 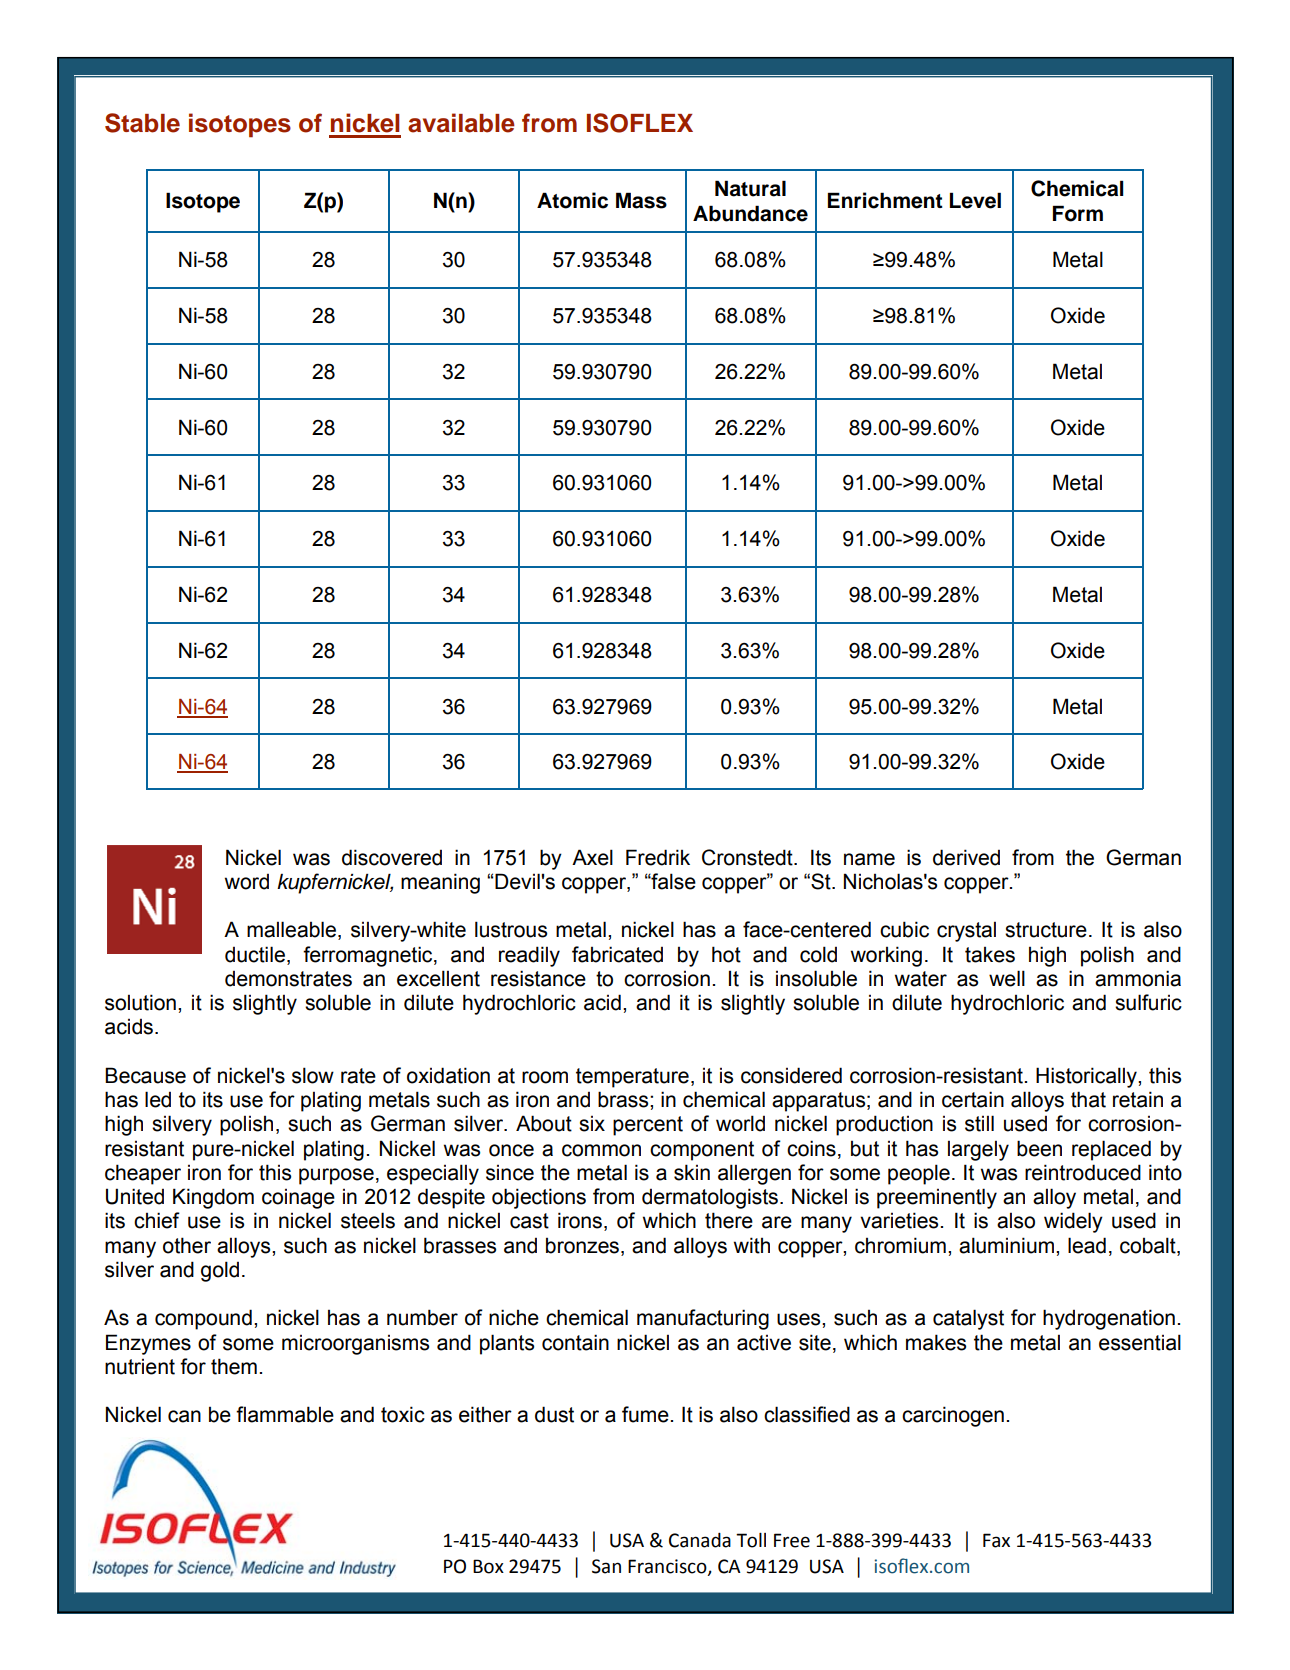 I want to click on derived, so click(x=966, y=857).
